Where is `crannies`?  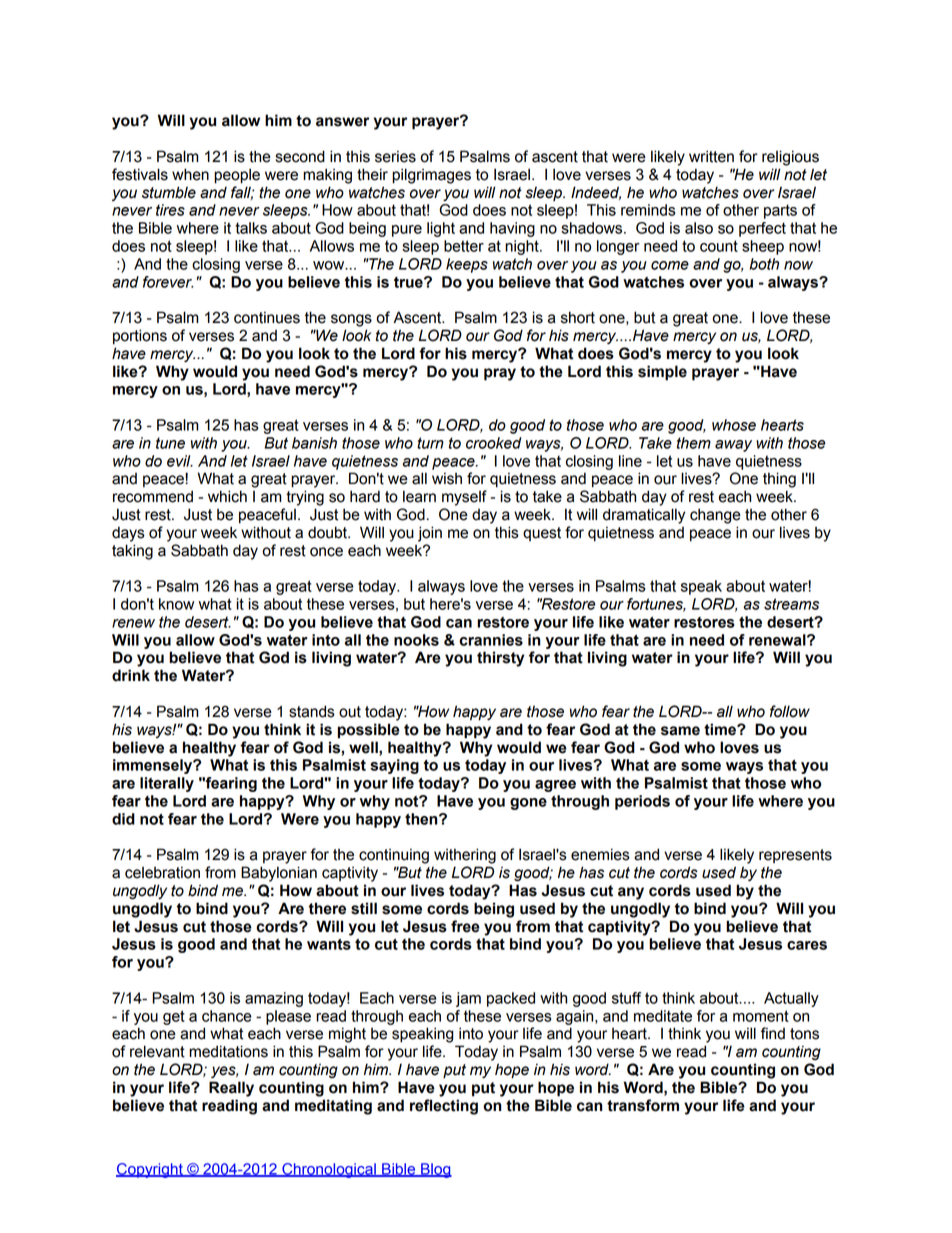
crannies is located at coordinates (491, 640).
